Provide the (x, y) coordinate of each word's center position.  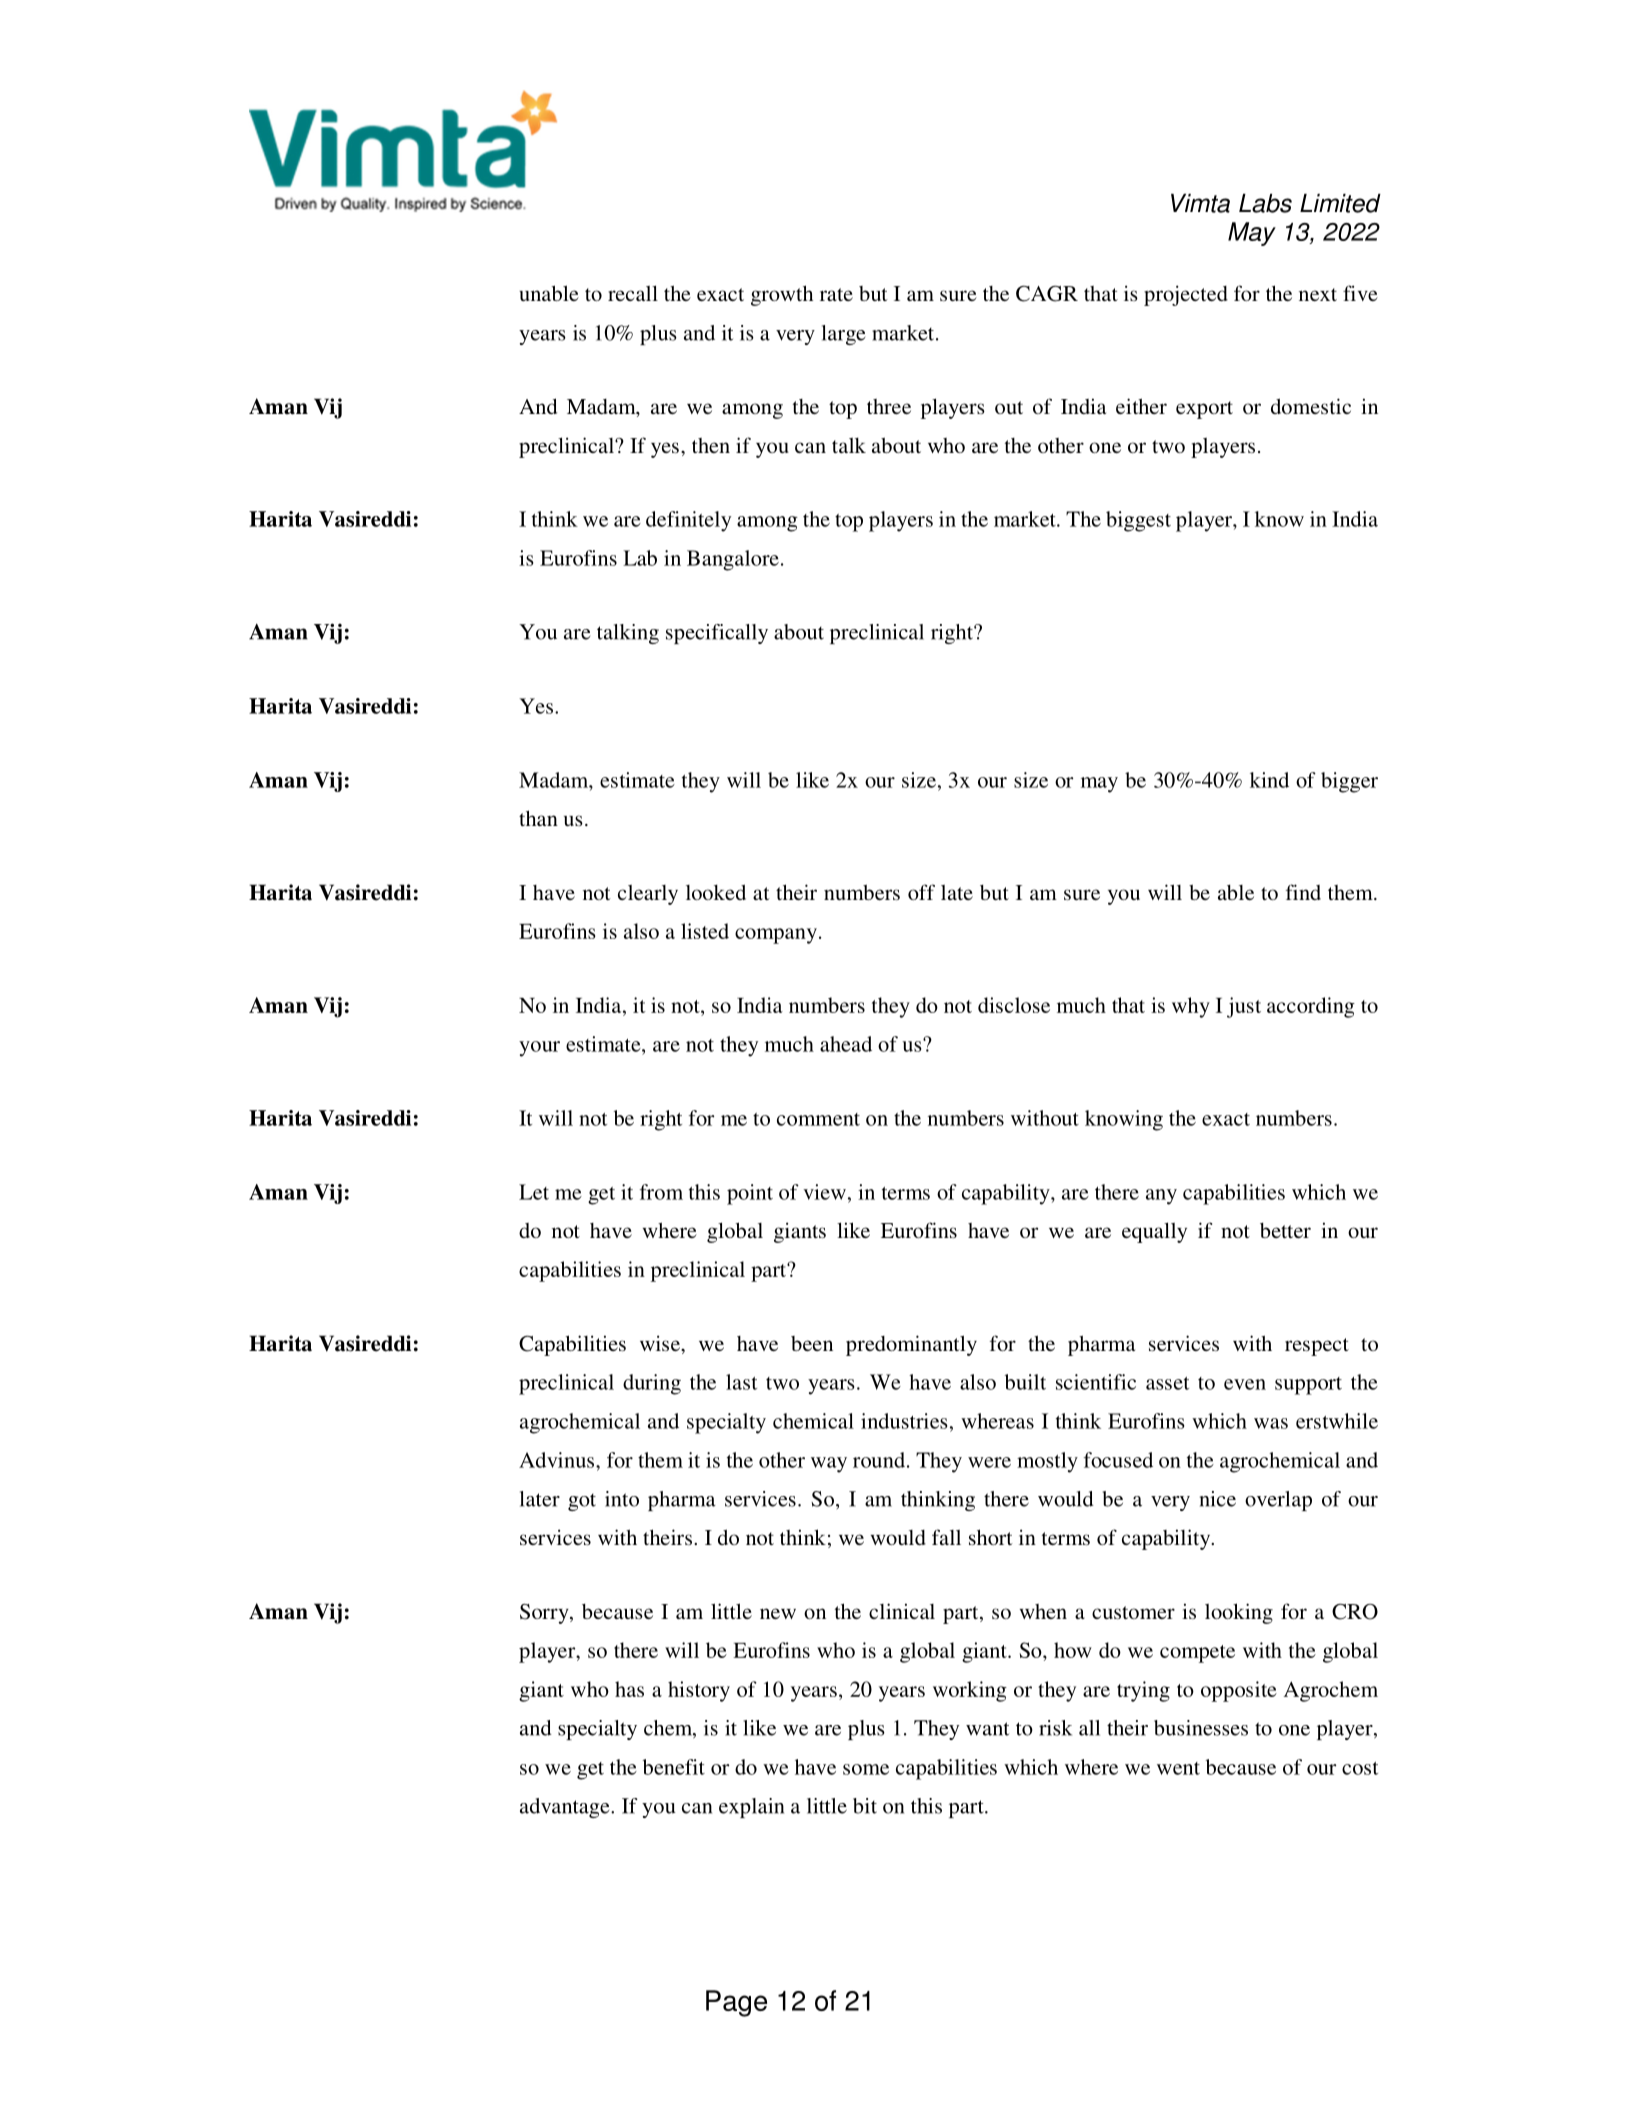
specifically (717, 634)
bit (865, 1806)
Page (736, 2003)
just (1244, 1007)
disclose (1014, 1005)
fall (946, 1537)
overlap (1278, 1501)
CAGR (1047, 293)
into (622, 1499)
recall (633, 293)
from (661, 1192)
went (1178, 1768)
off (921, 892)
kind (1269, 780)
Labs (1265, 203)
